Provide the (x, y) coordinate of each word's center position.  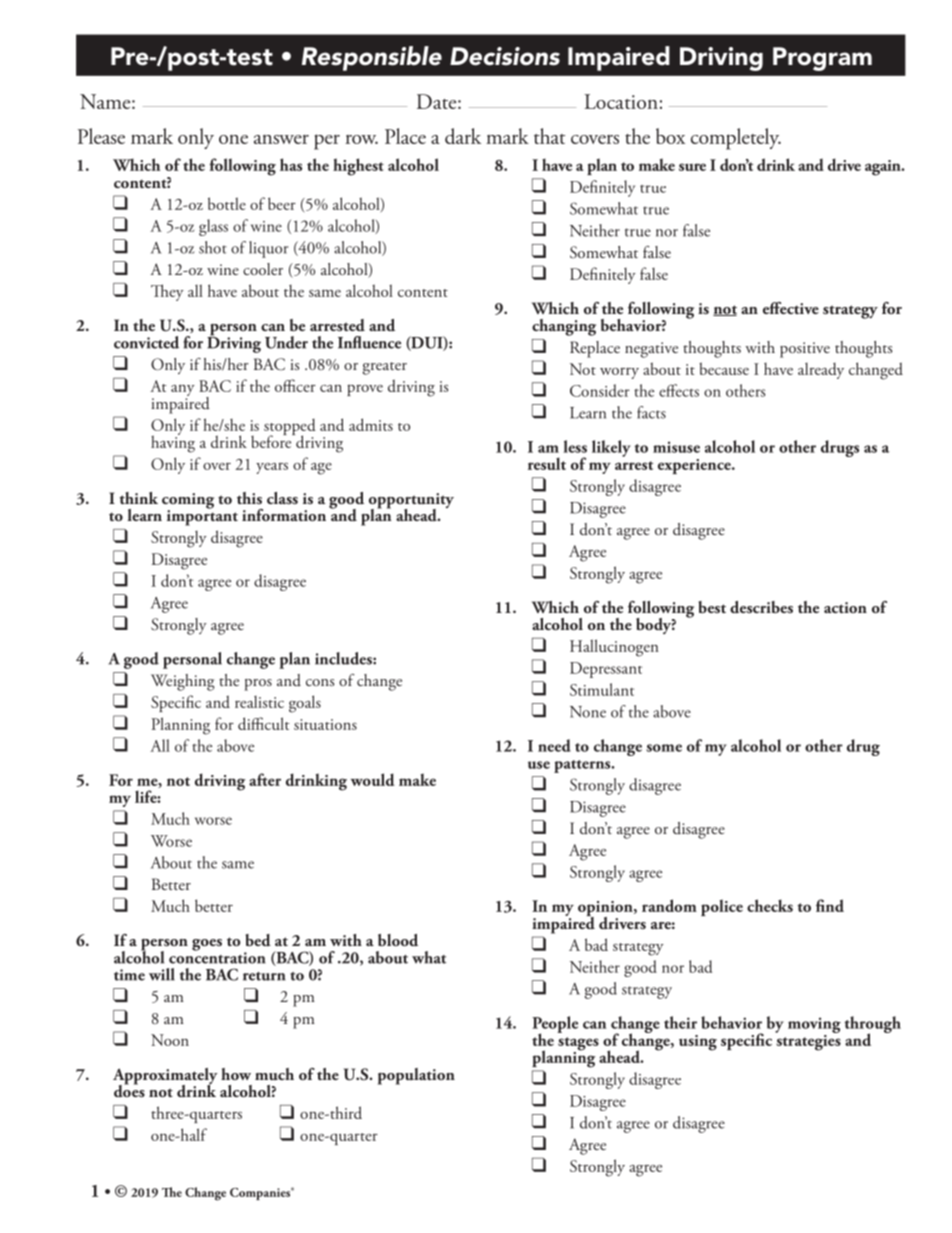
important (202, 517)
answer (281, 139)
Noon (170, 1040)
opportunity (411, 502)
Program (822, 59)
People (555, 1025)
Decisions (505, 56)
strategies (808, 1041)
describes (761, 607)
